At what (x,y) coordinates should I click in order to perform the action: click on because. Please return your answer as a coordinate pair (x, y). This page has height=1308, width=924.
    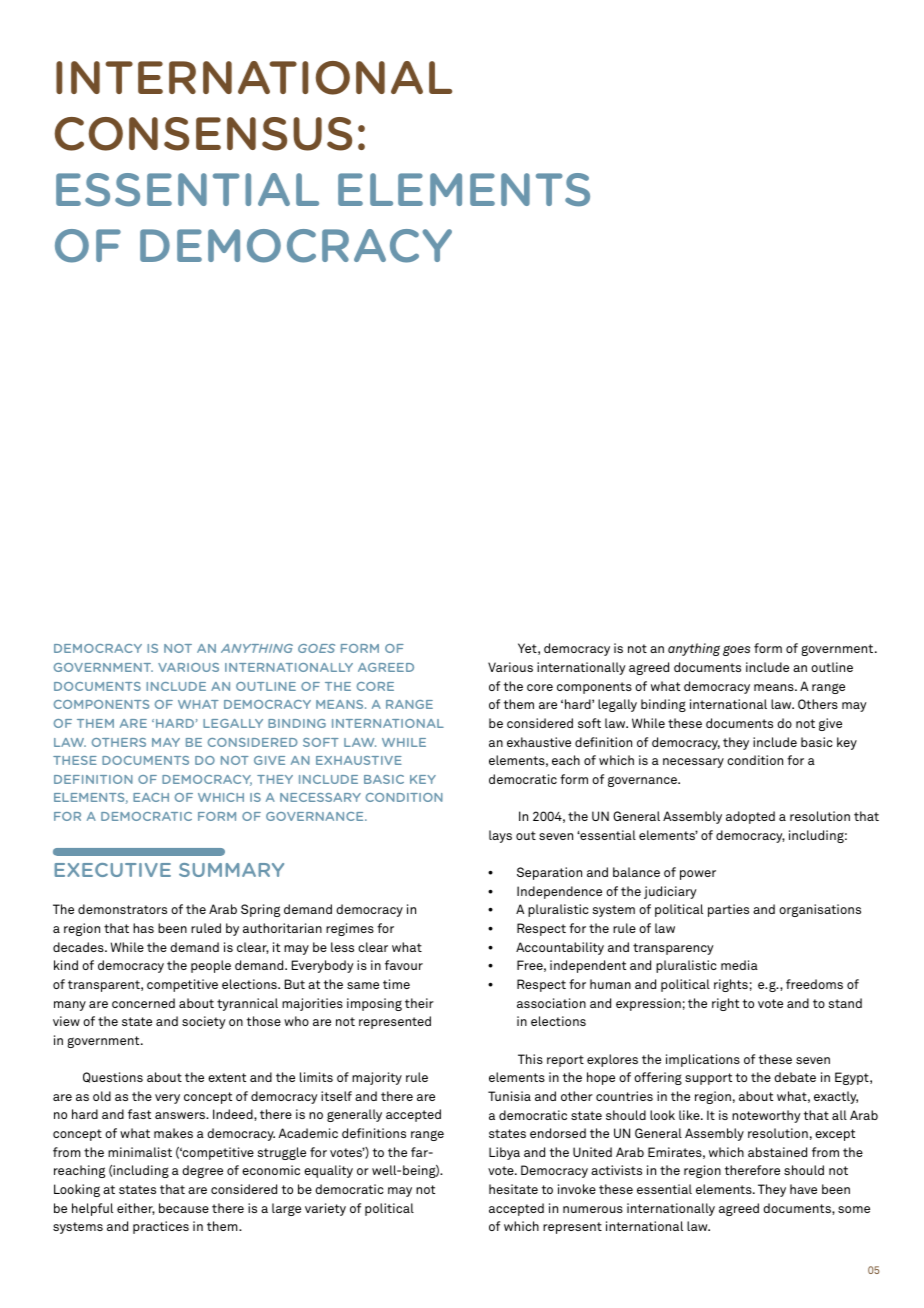
    Looking at the image, I should click on (184, 1208).
